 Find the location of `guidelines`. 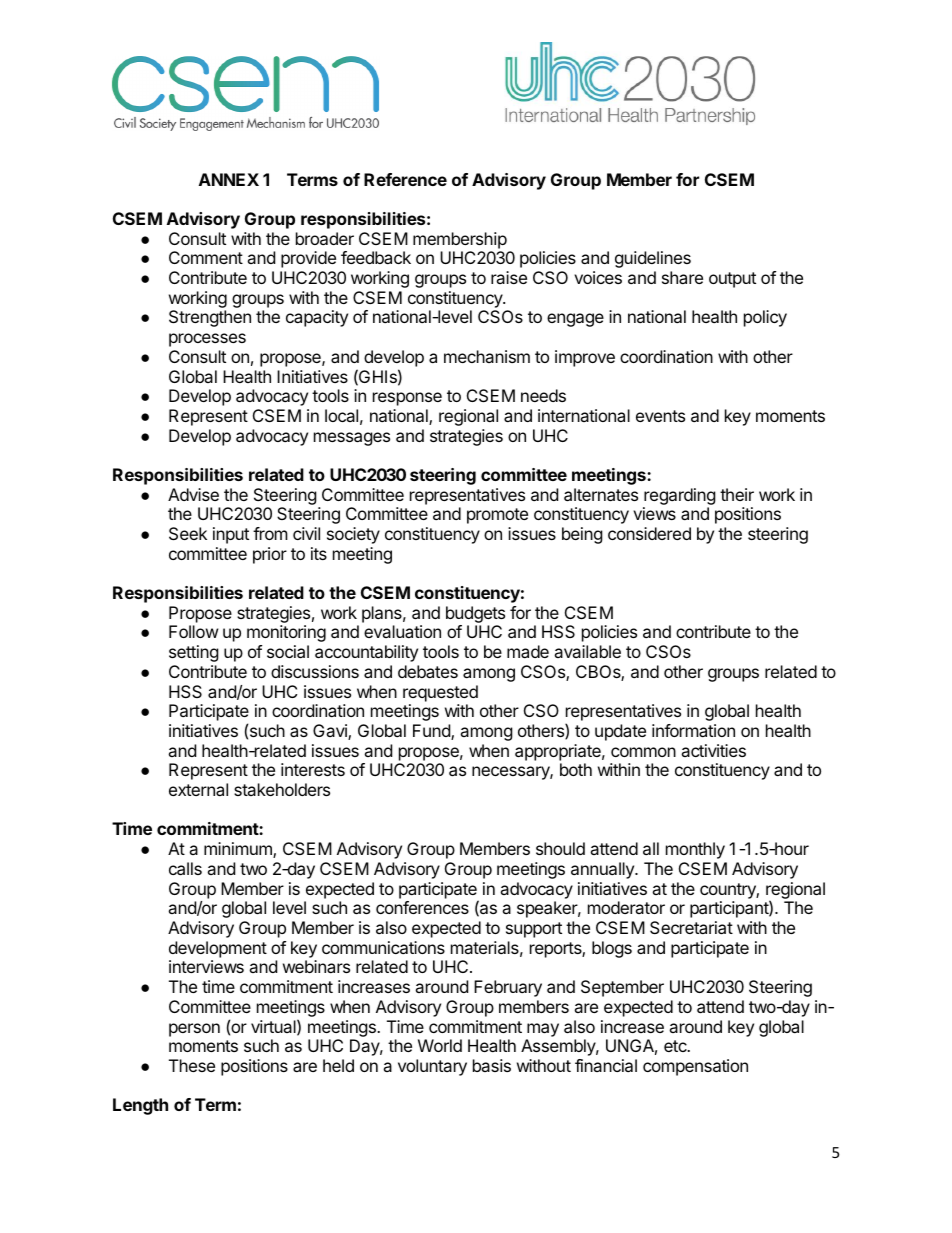

guidelines is located at coordinates (653, 259).
